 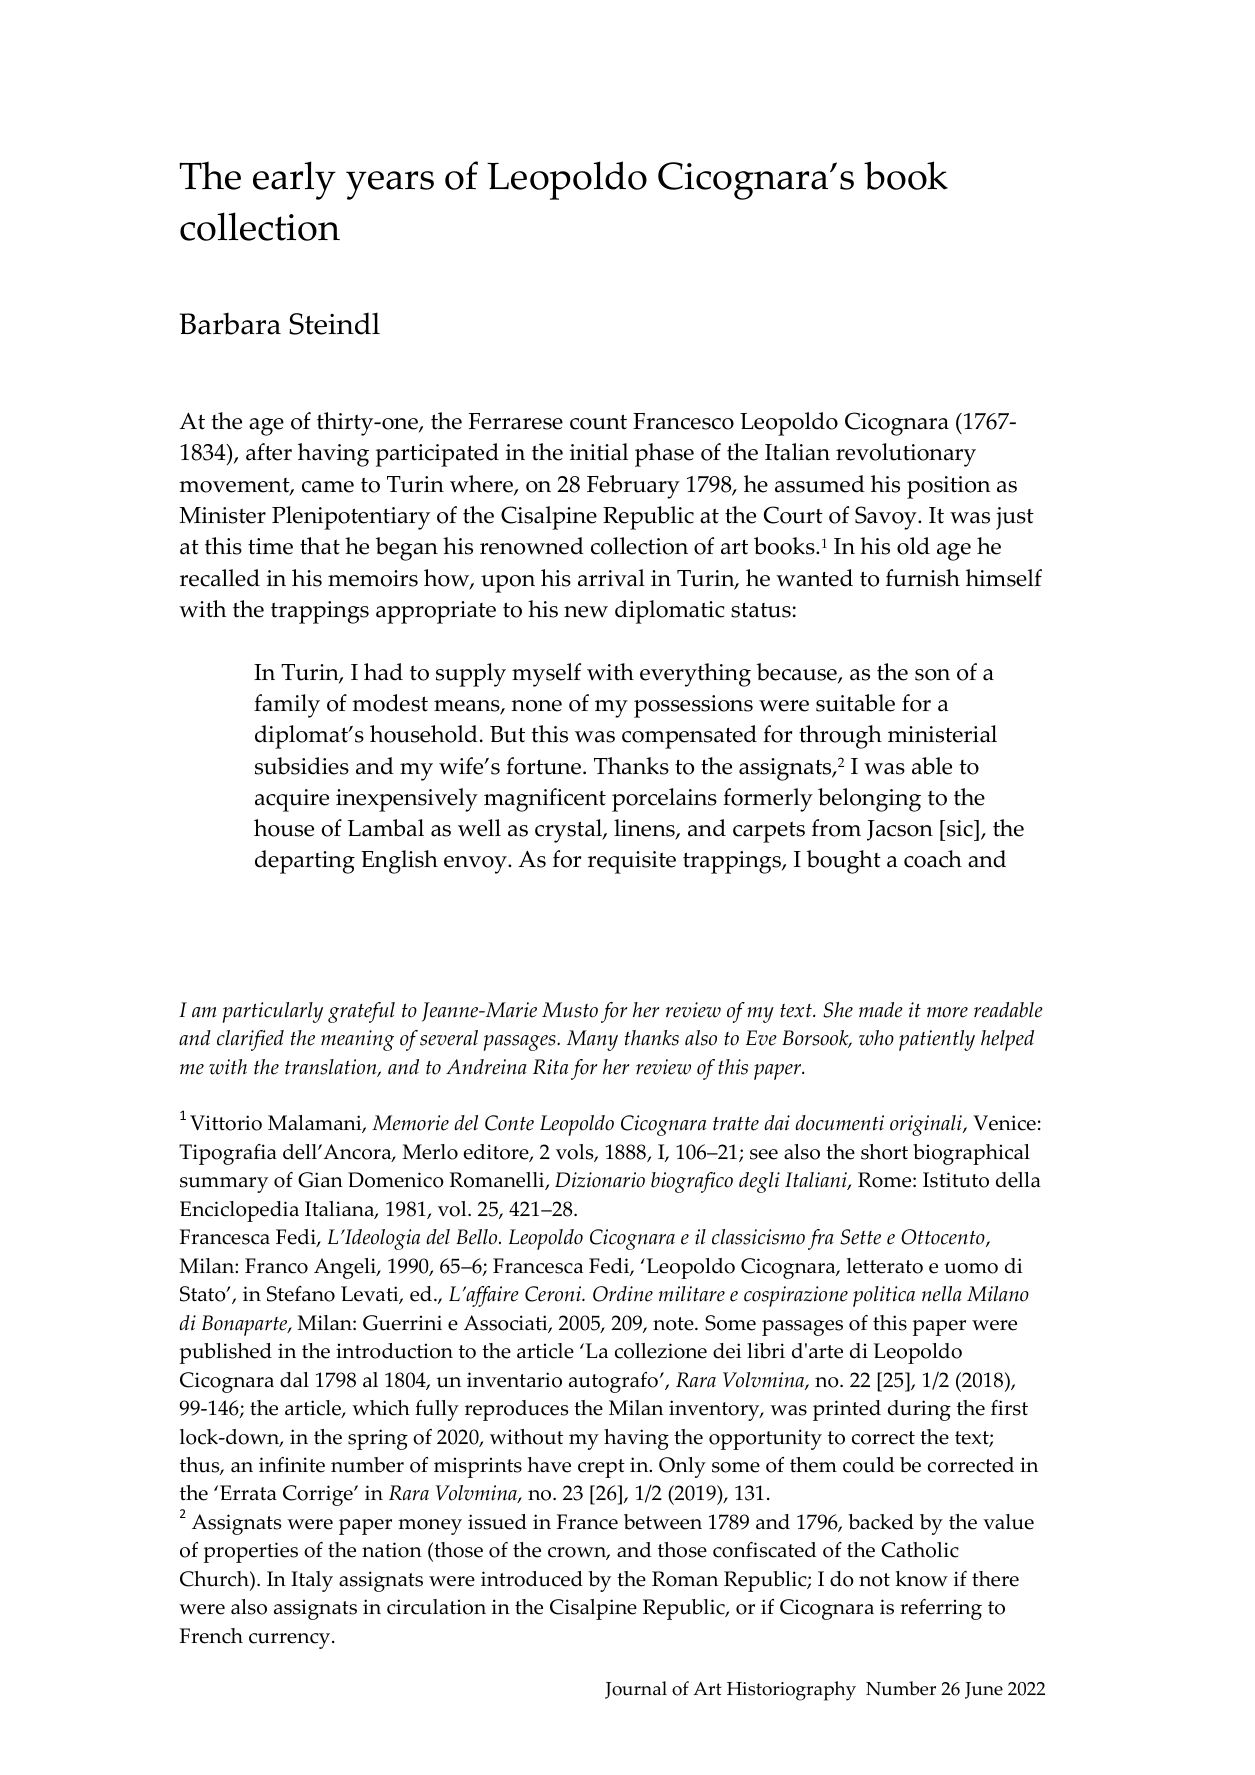 I want to click on revolutionary, so click(x=906, y=455).
